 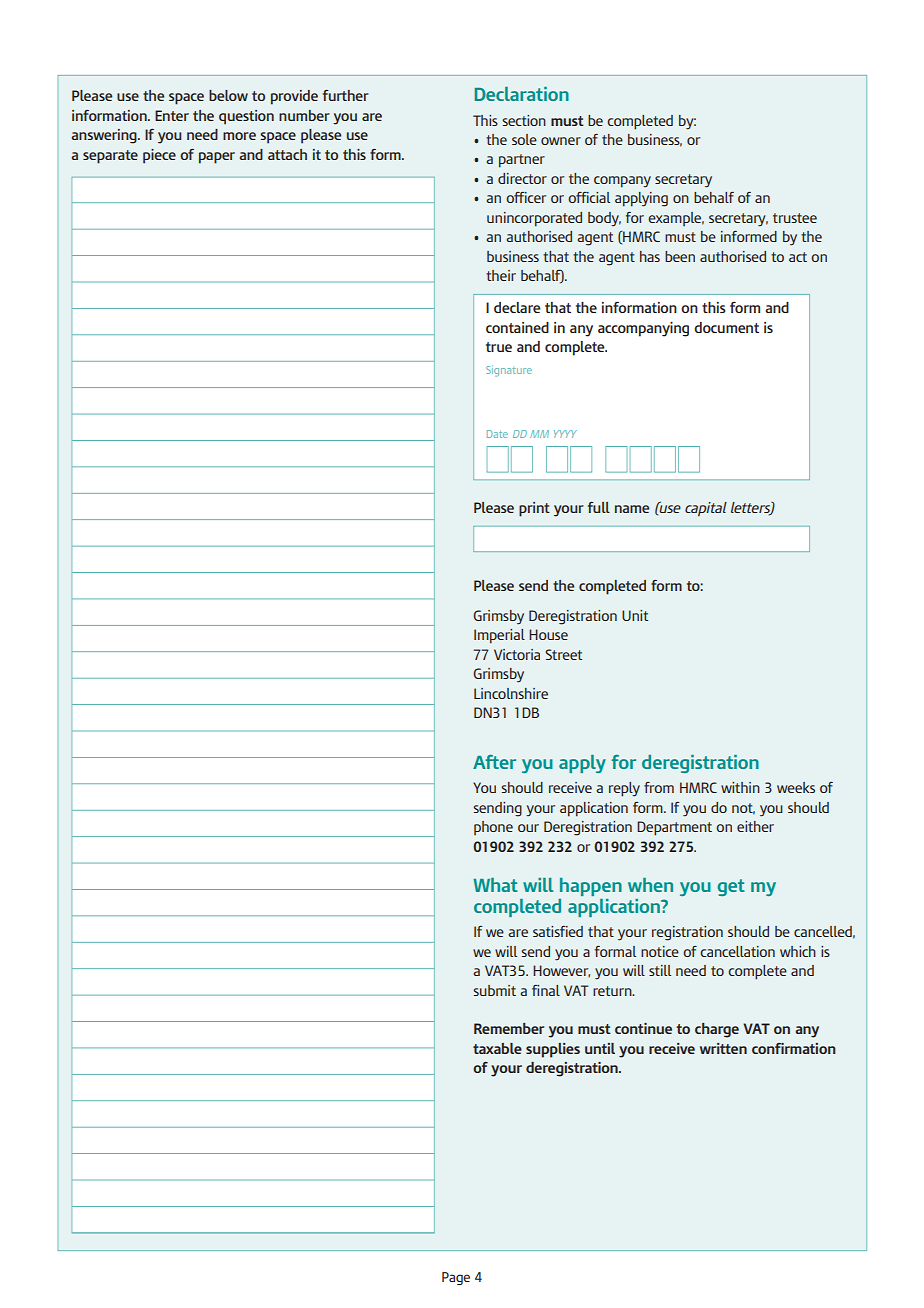 What do you see at coordinates (493, 828) in the screenshot?
I see `phone` at bounding box center [493, 828].
